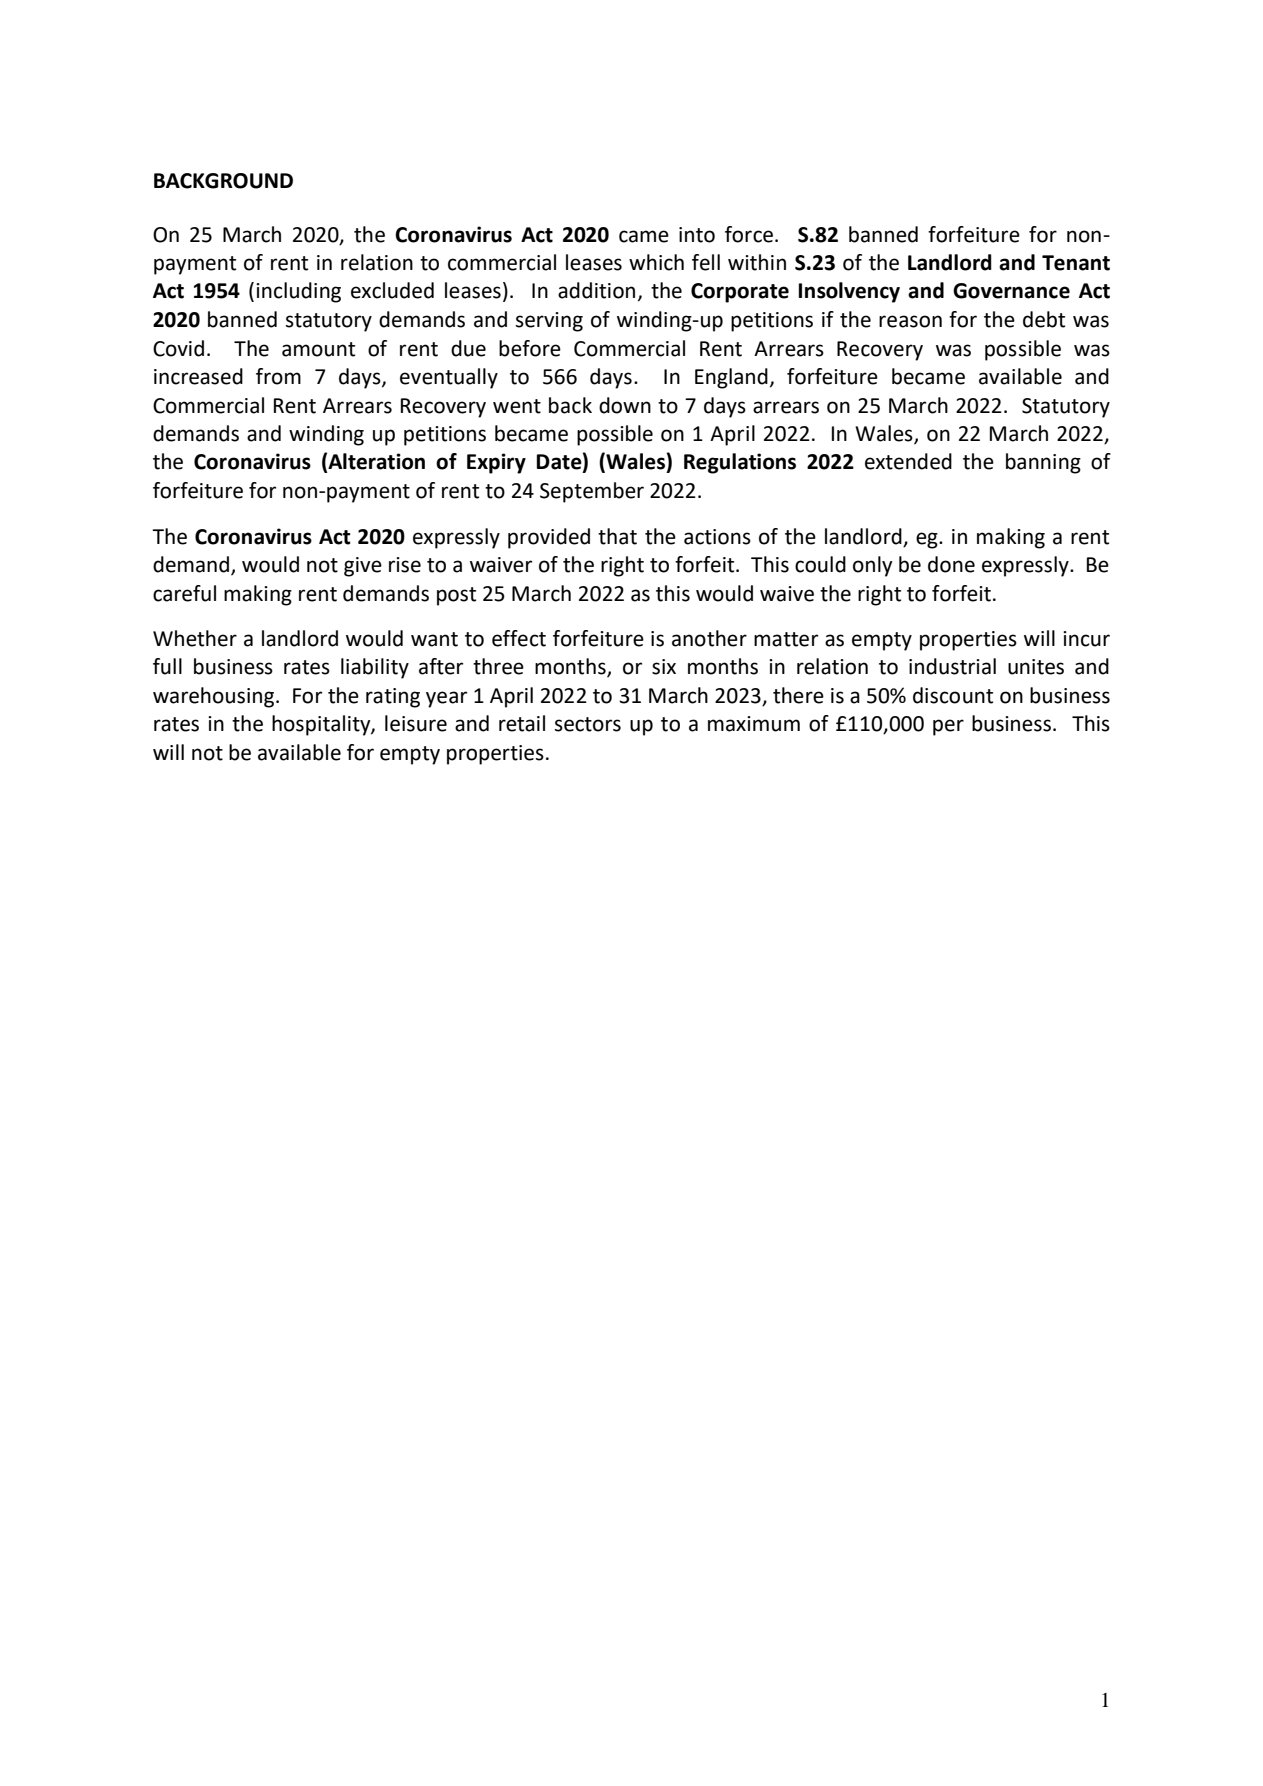 This document has width=1263, height=1786. What do you see at coordinates (656, 262) in the document?
I see `which` at bounding box center [656, 262].
